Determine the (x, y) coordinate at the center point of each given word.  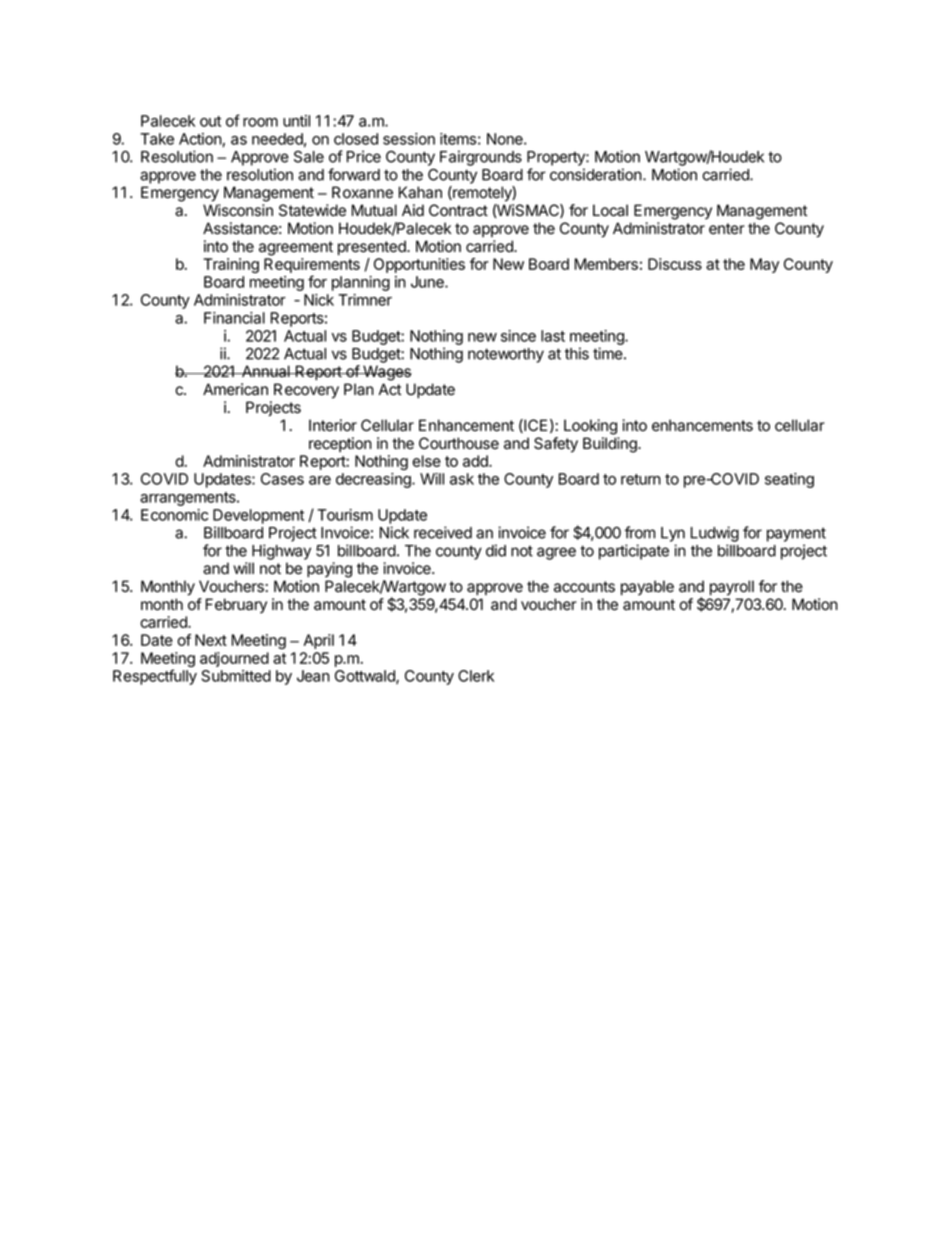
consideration (596, 174)
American (235, 389)
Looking (590, 427)
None (506, 139)
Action (201, 140)
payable (647, 588)
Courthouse (459, 443)
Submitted (236, 676)
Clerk (476, 676)
